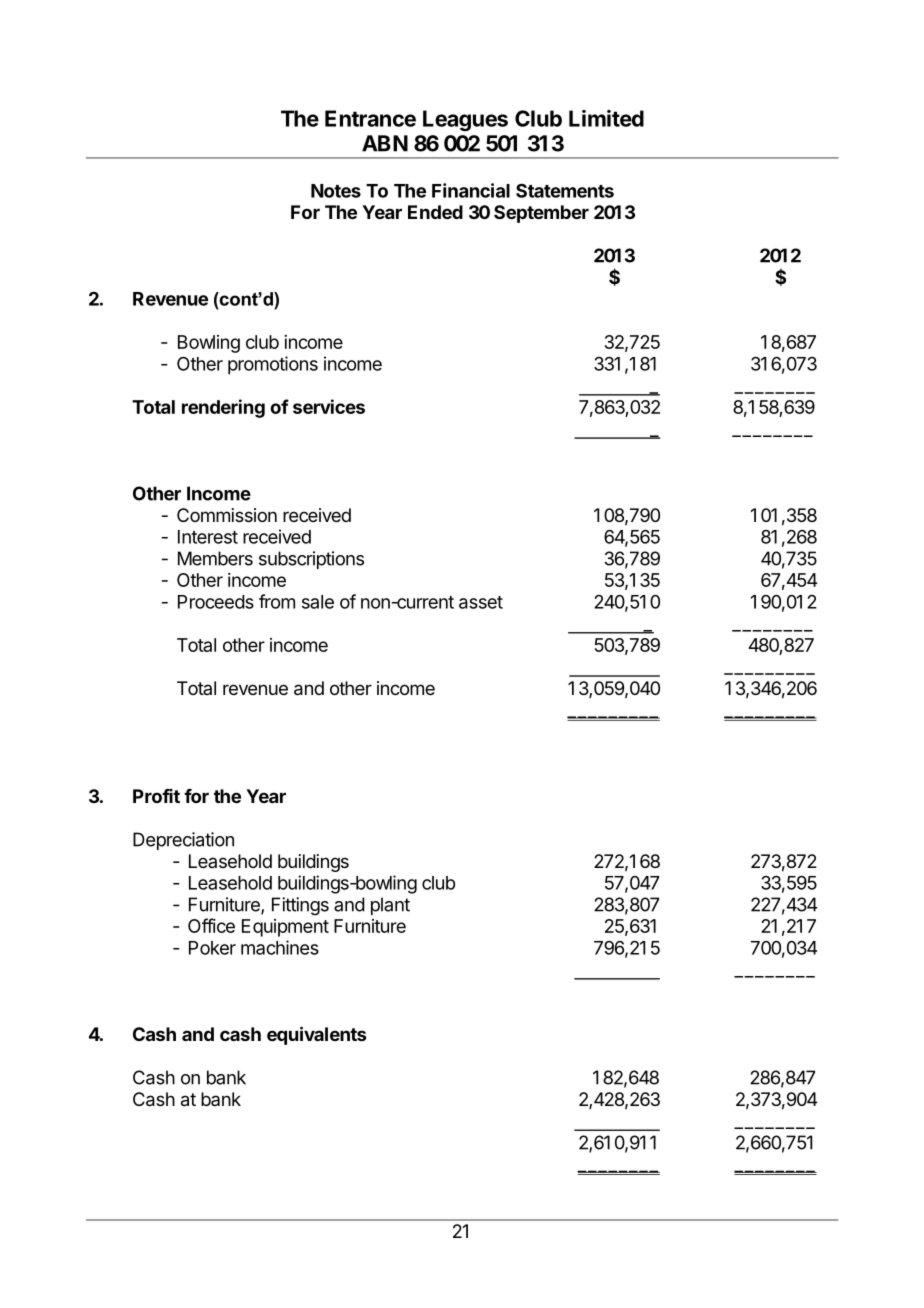 Image resolution: width=924 pixels, height=1308 pixels. What do you see at coordinates (212, 948) in the page?
I see `Poker` at bounding box center [212, 948].
